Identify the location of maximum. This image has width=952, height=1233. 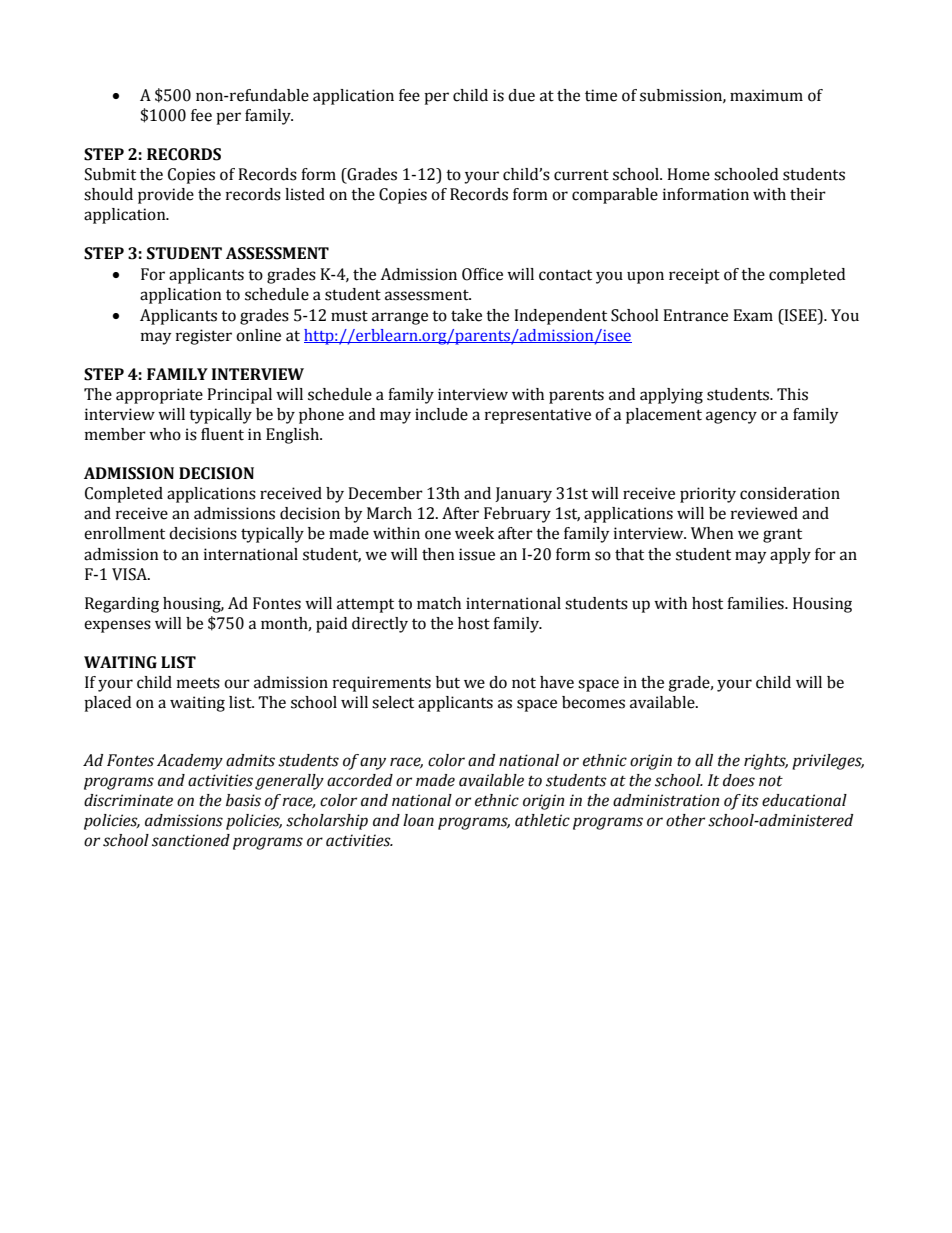
(766, 95).
